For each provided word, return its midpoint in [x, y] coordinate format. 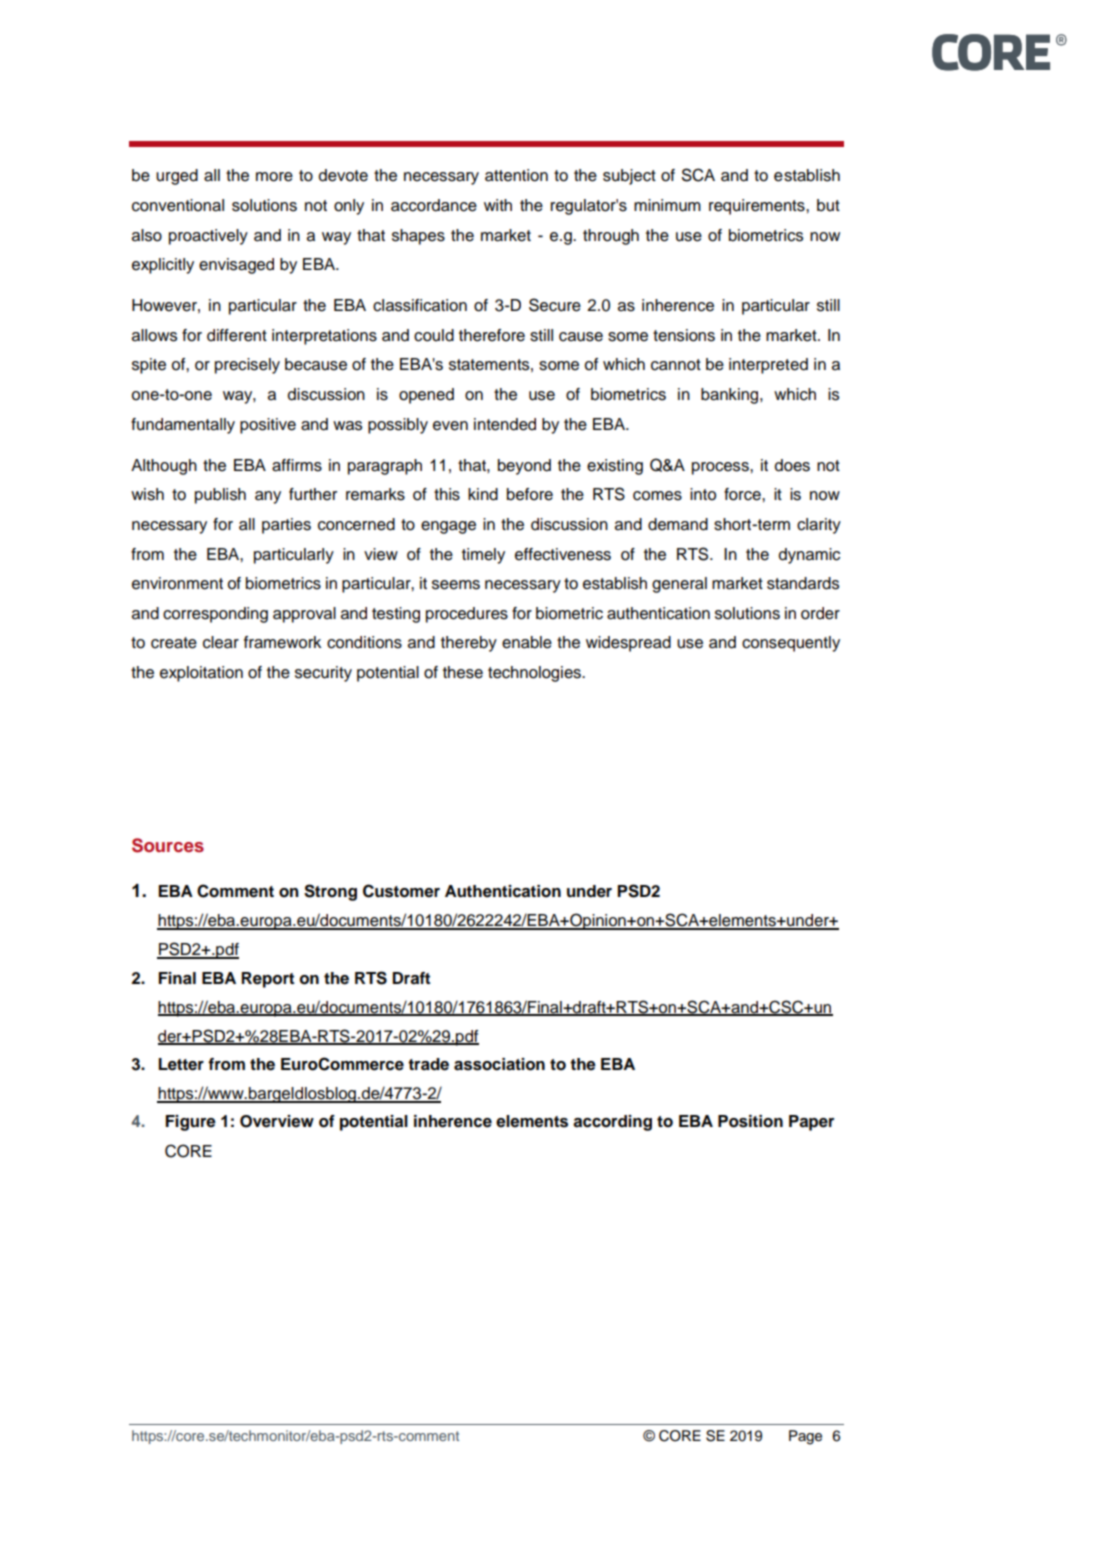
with [498, 205]
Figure [191, 1123]
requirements [758, 207]
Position [750, 1121]
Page [805, 1437]
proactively [208, 237]
